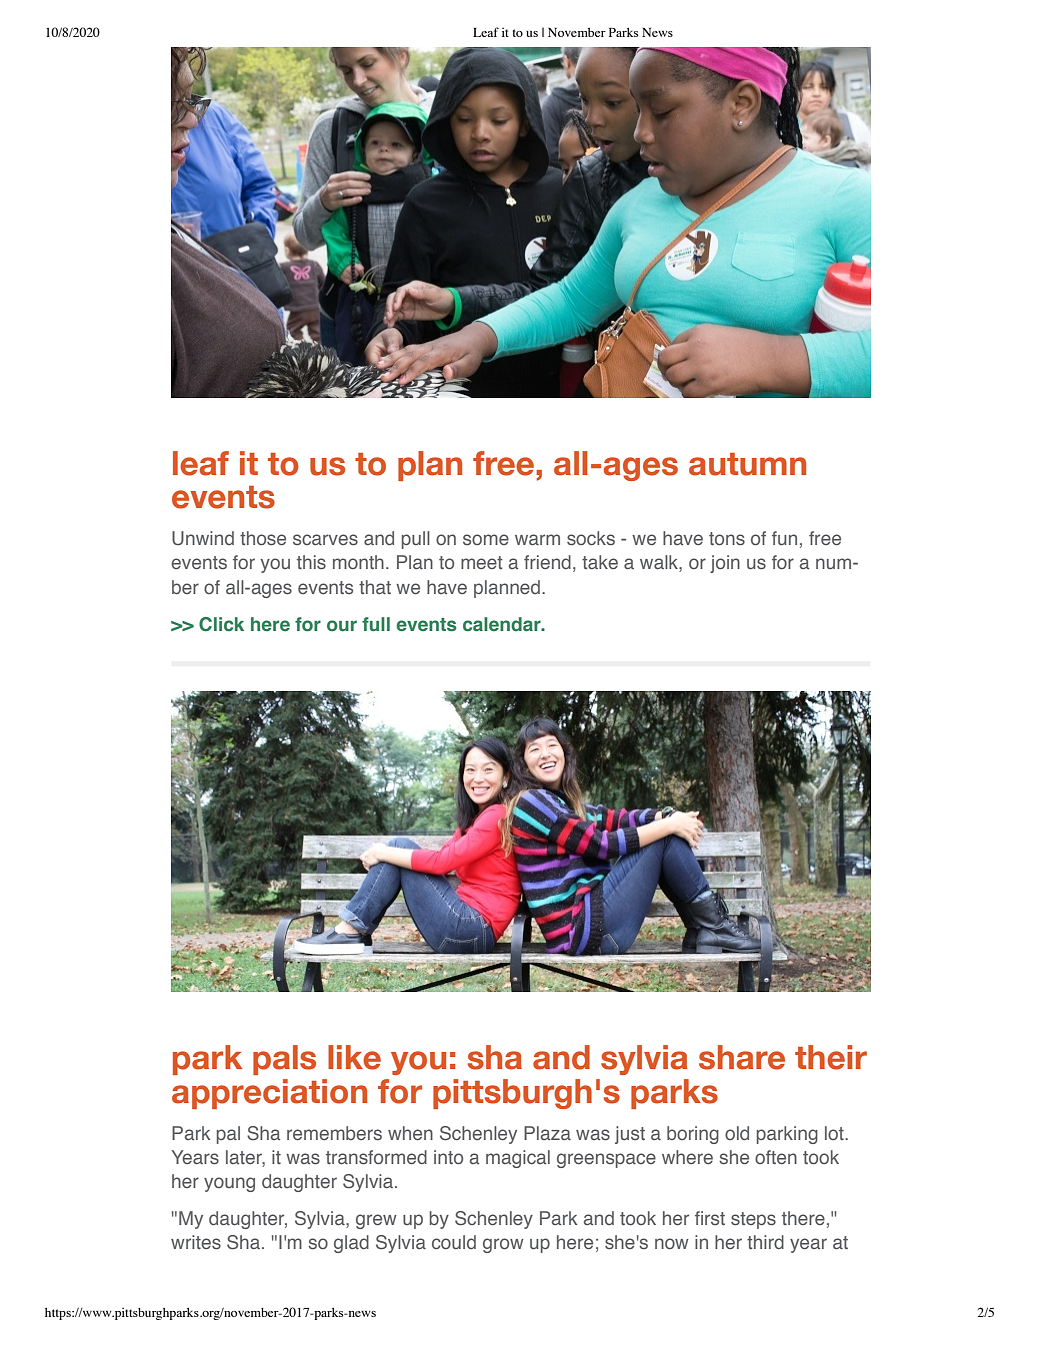  I want to click on join, so click(725, 564).
